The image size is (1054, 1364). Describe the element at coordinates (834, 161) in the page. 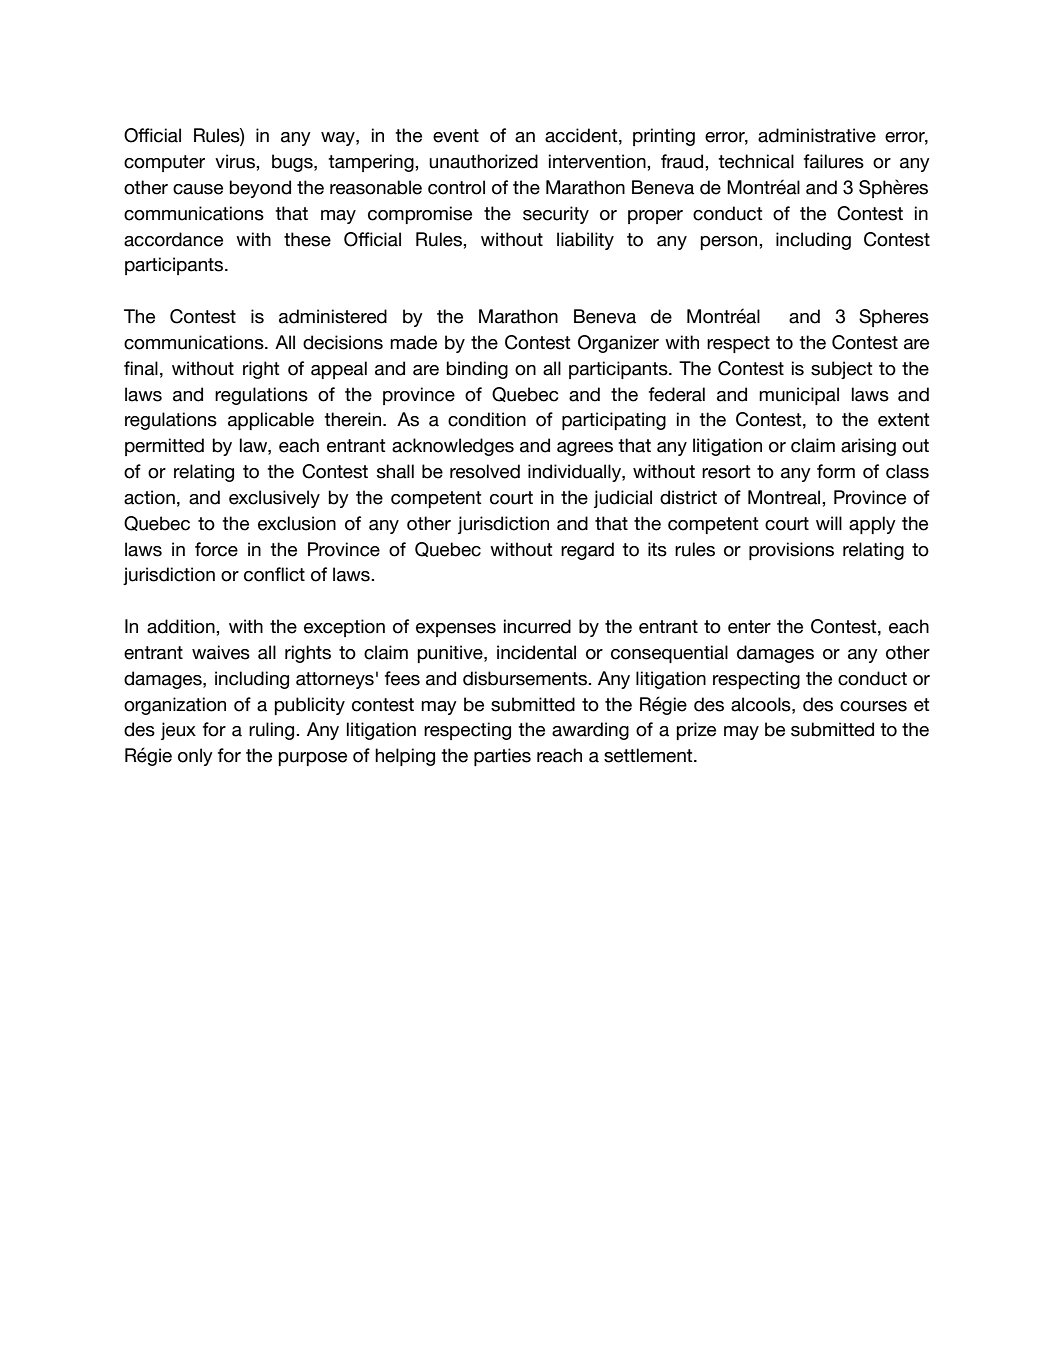

I see `failures` at that location.
